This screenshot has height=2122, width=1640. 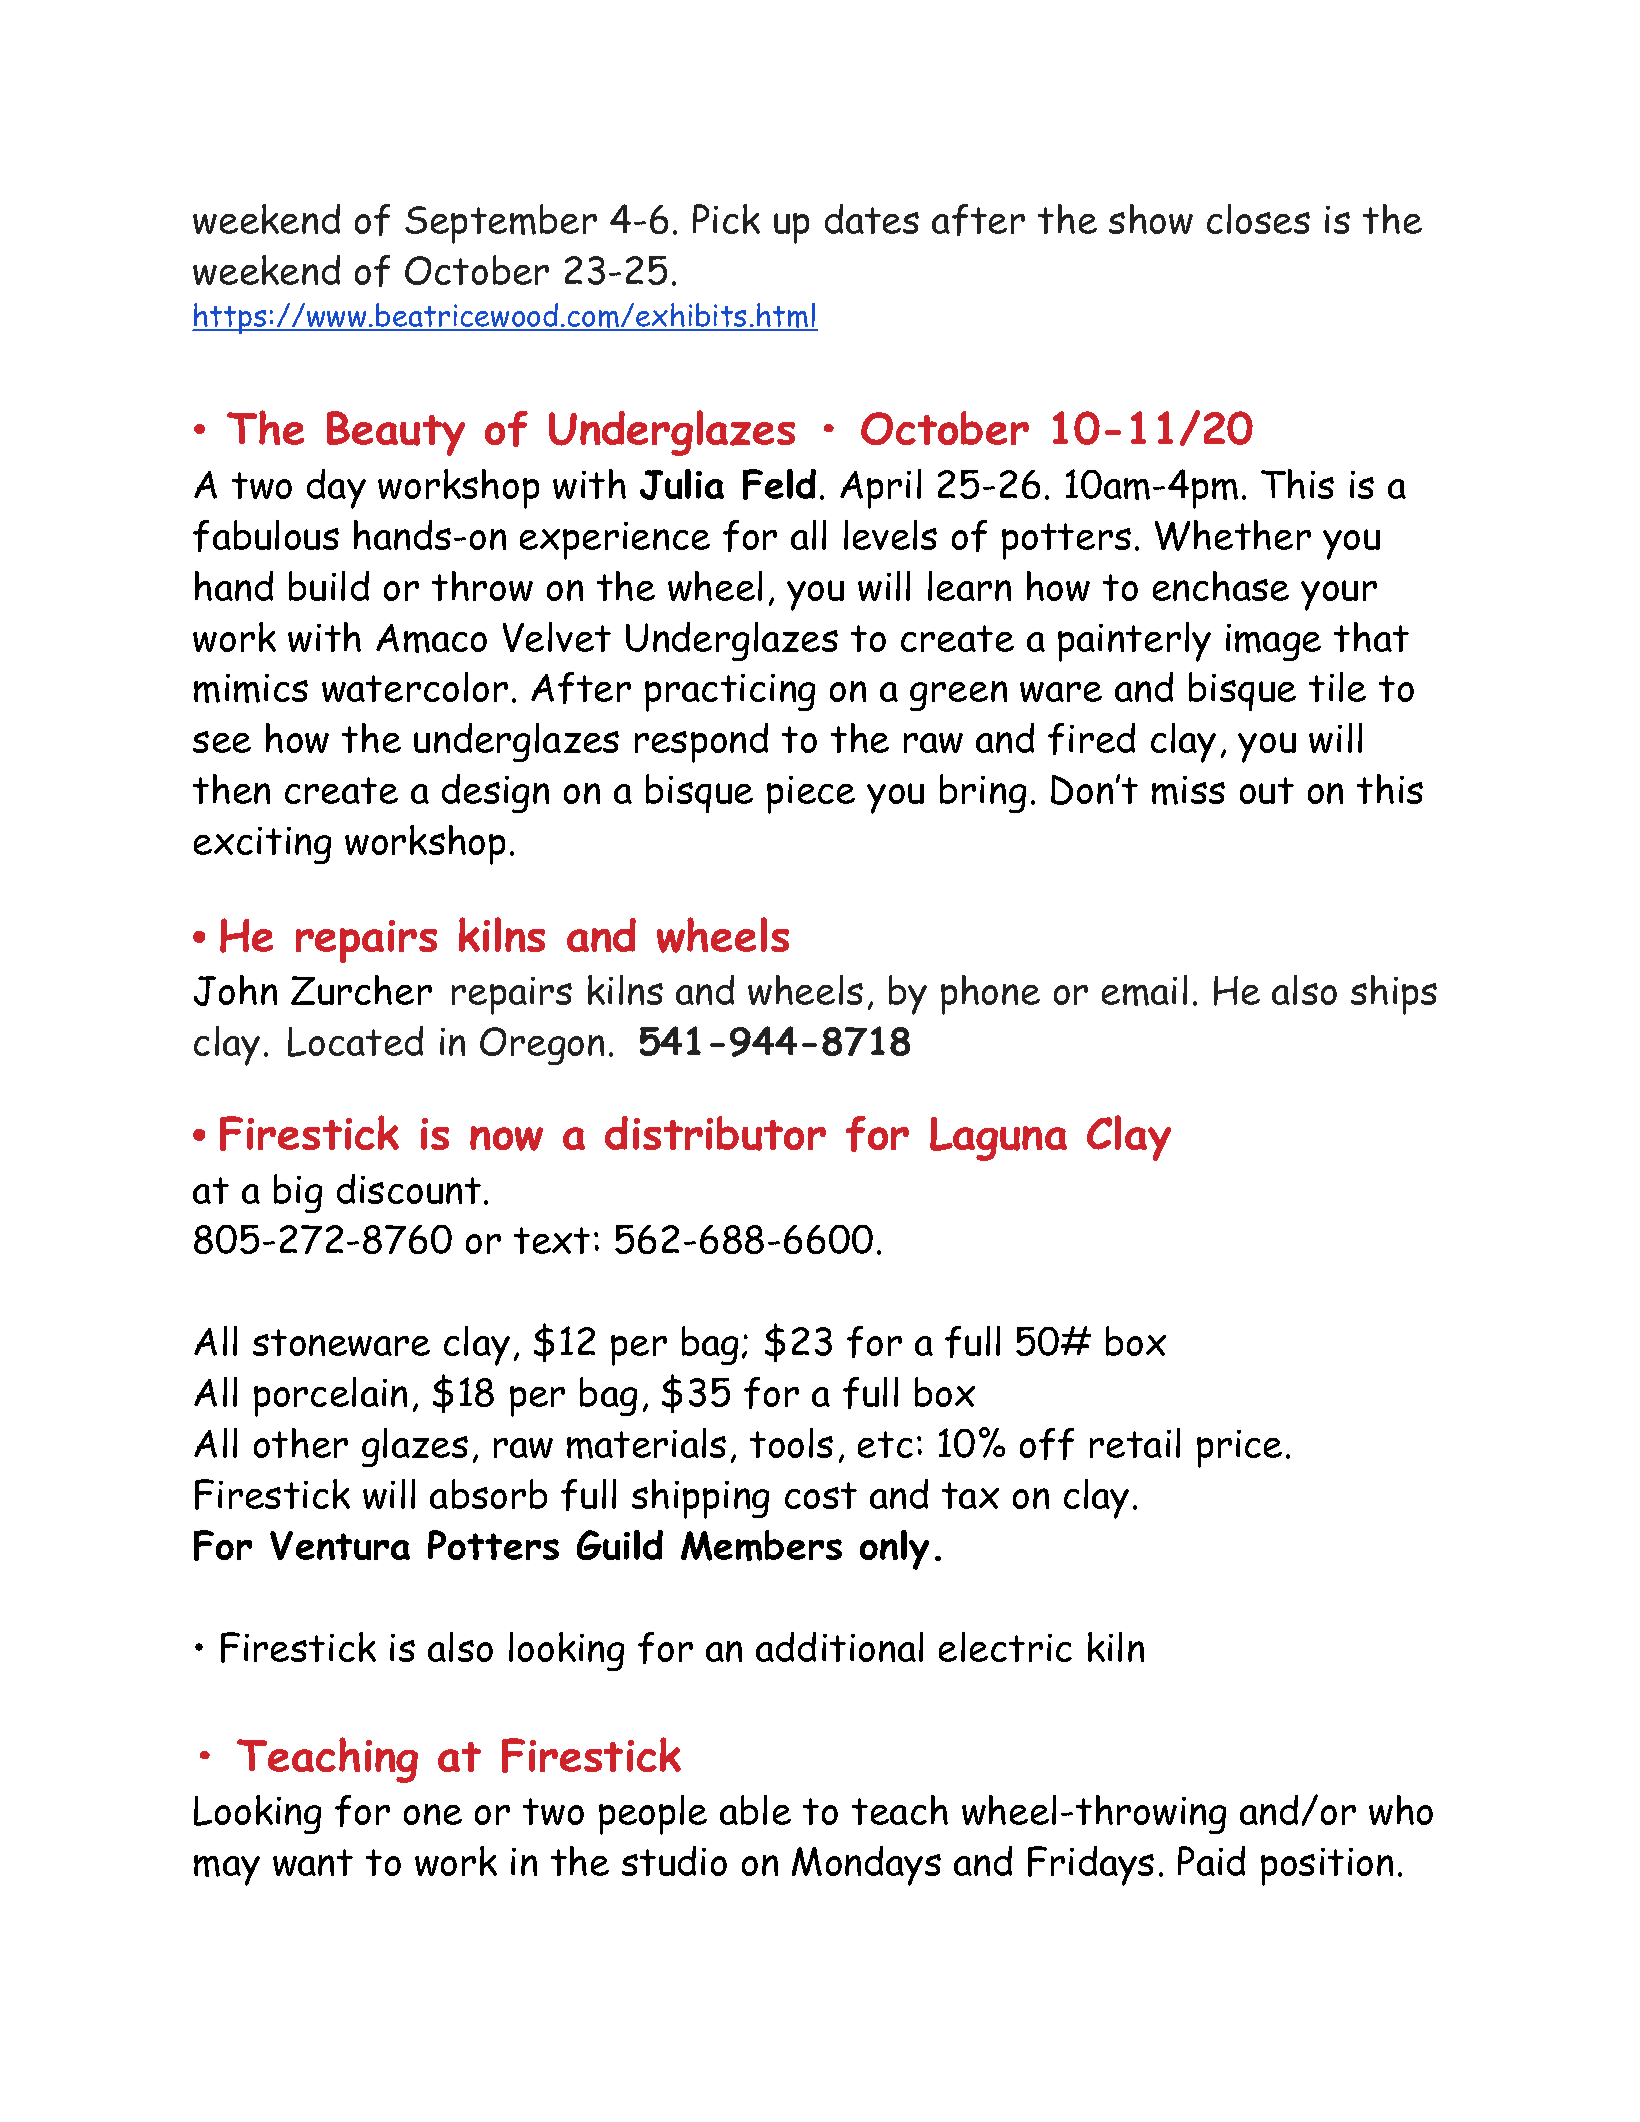 What do you see at coordinates (1258, 219) in the screenshot?
I see `closes` at bounding box center [1258, 219].
